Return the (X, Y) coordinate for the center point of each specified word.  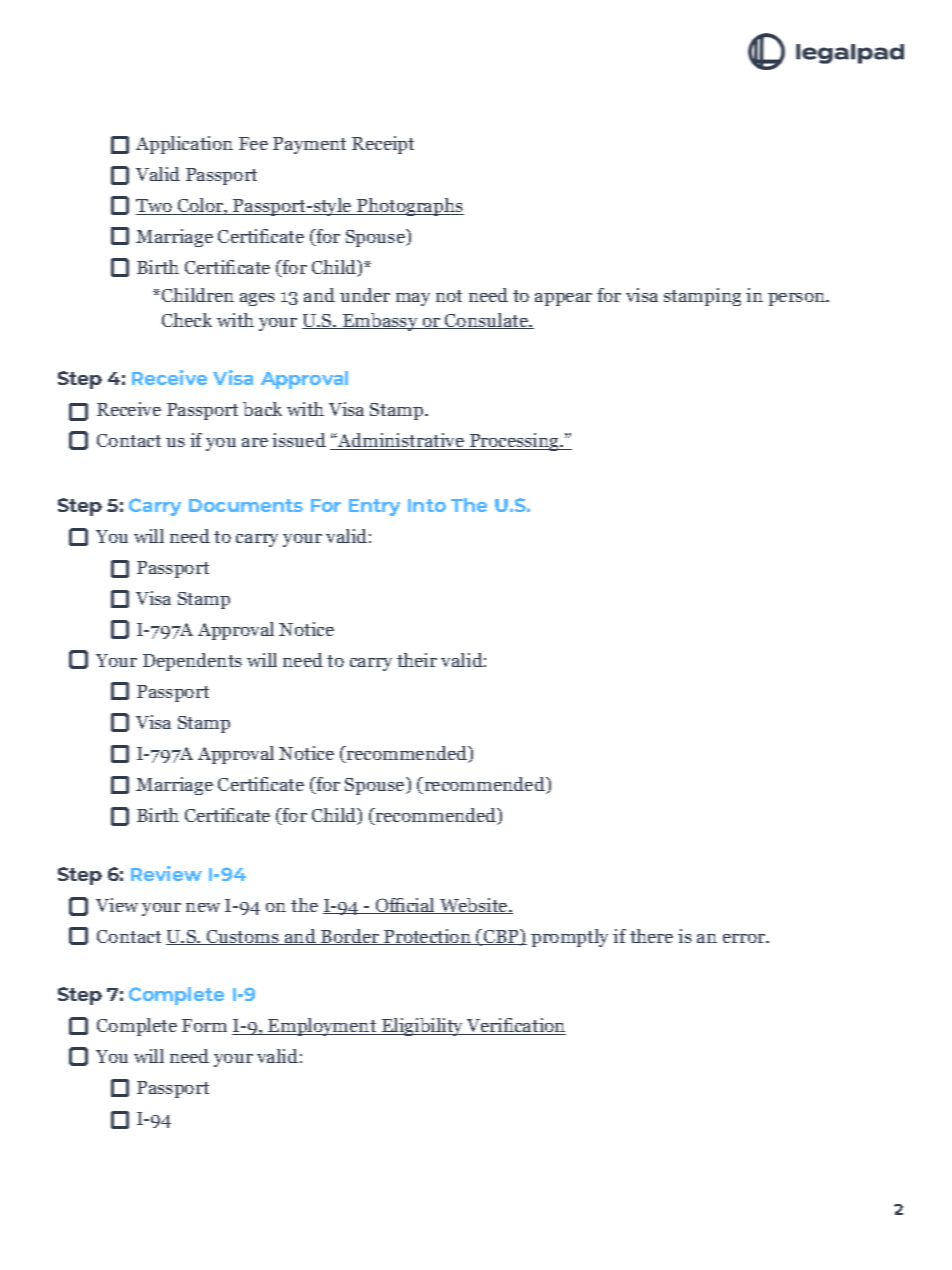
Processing (514, 442)
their (417, 660)
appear (563, 299)
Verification (515, 1026)
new (203, 907)
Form (204, 1025)
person (798, 299)
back (262, 409)
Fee (253, 143)
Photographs (409, 207)
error (745, 938)
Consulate (487, 321)
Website (474, 906)
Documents (246, 505)
